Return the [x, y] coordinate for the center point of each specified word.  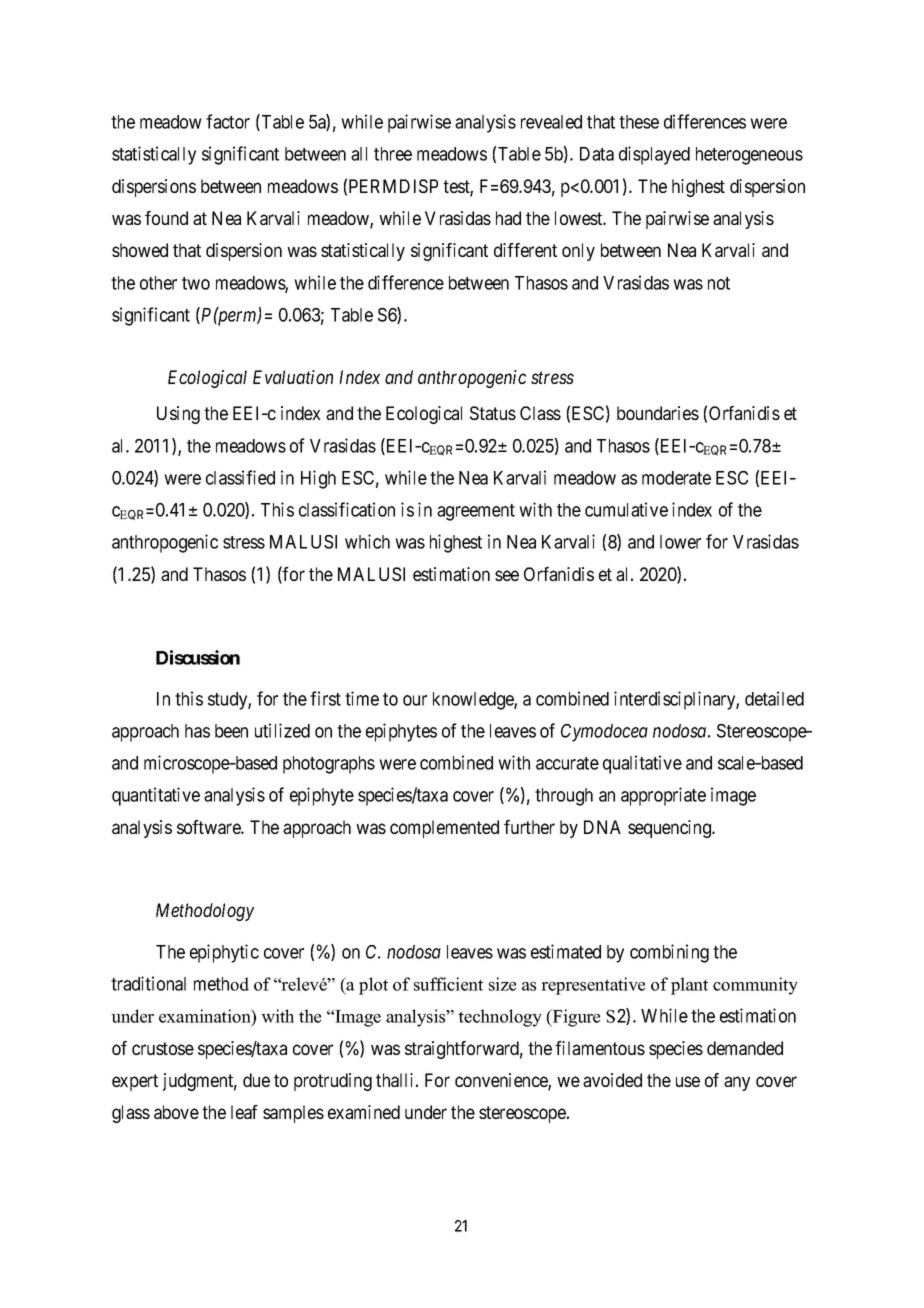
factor [228, 121]
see [507, 575]
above [176, 1112]
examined [364, 1112]
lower [680, 542]
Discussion [198, 657]
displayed [654, 155]
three [393, 154]
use [688, 1081]
